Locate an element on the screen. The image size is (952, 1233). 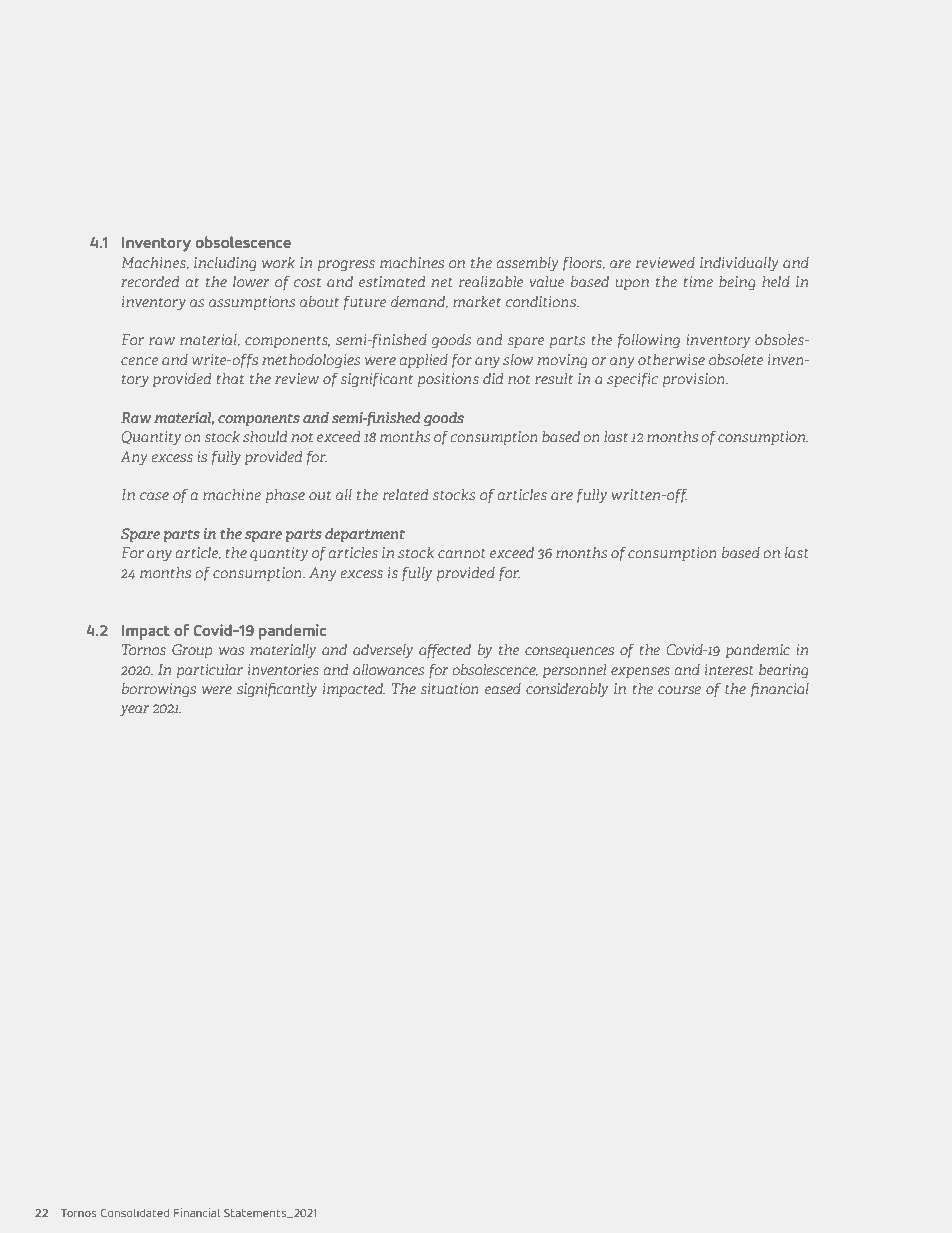
situation is located at coordinates (450, 688).
